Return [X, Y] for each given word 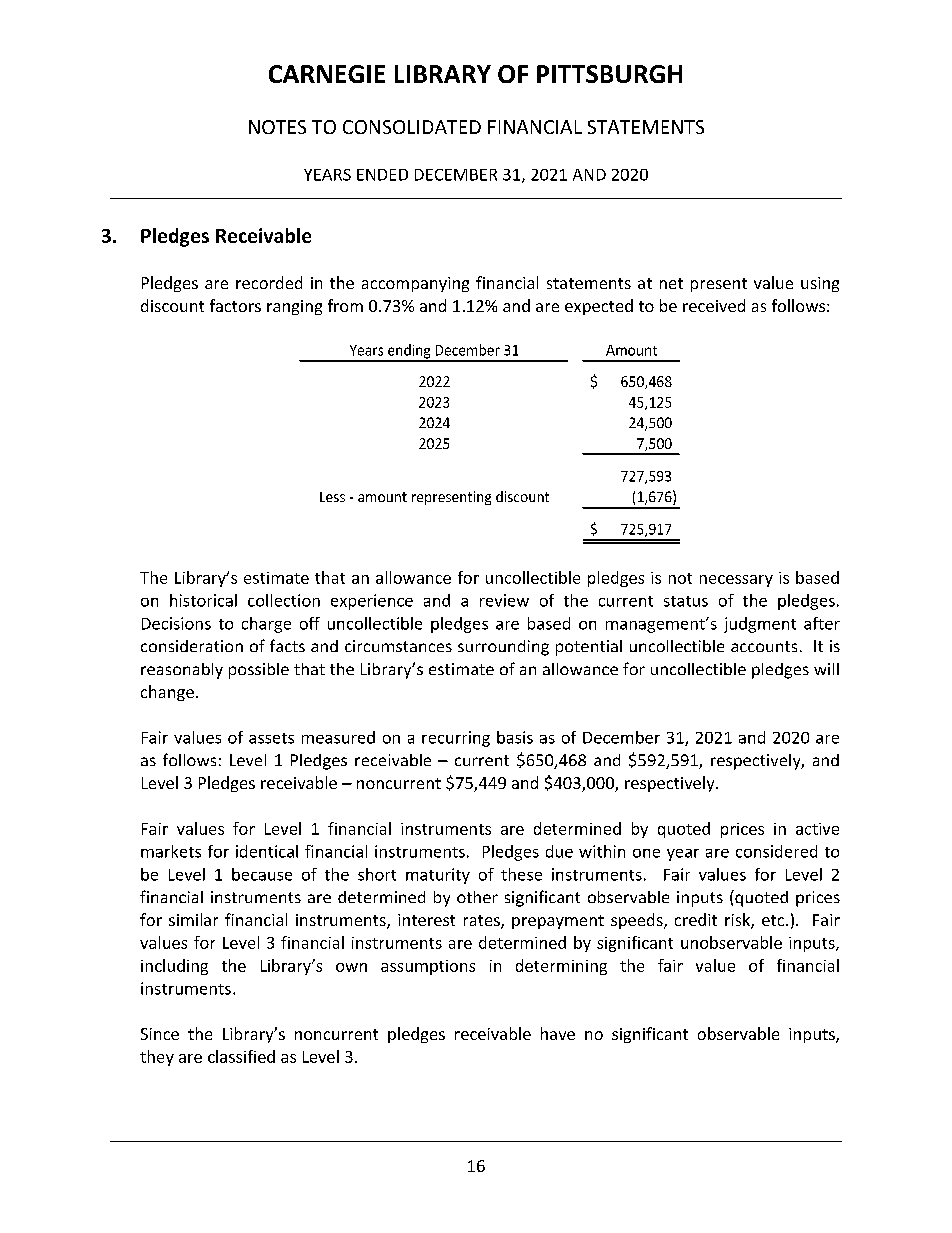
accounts [764, 646]
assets [271, 738]
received [714, 305]
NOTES [277, 127]
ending [409, 352]
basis [515, 737]
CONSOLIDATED [412, 127]
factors [235, 305]
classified [241, 1056]
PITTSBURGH [609, 74]
